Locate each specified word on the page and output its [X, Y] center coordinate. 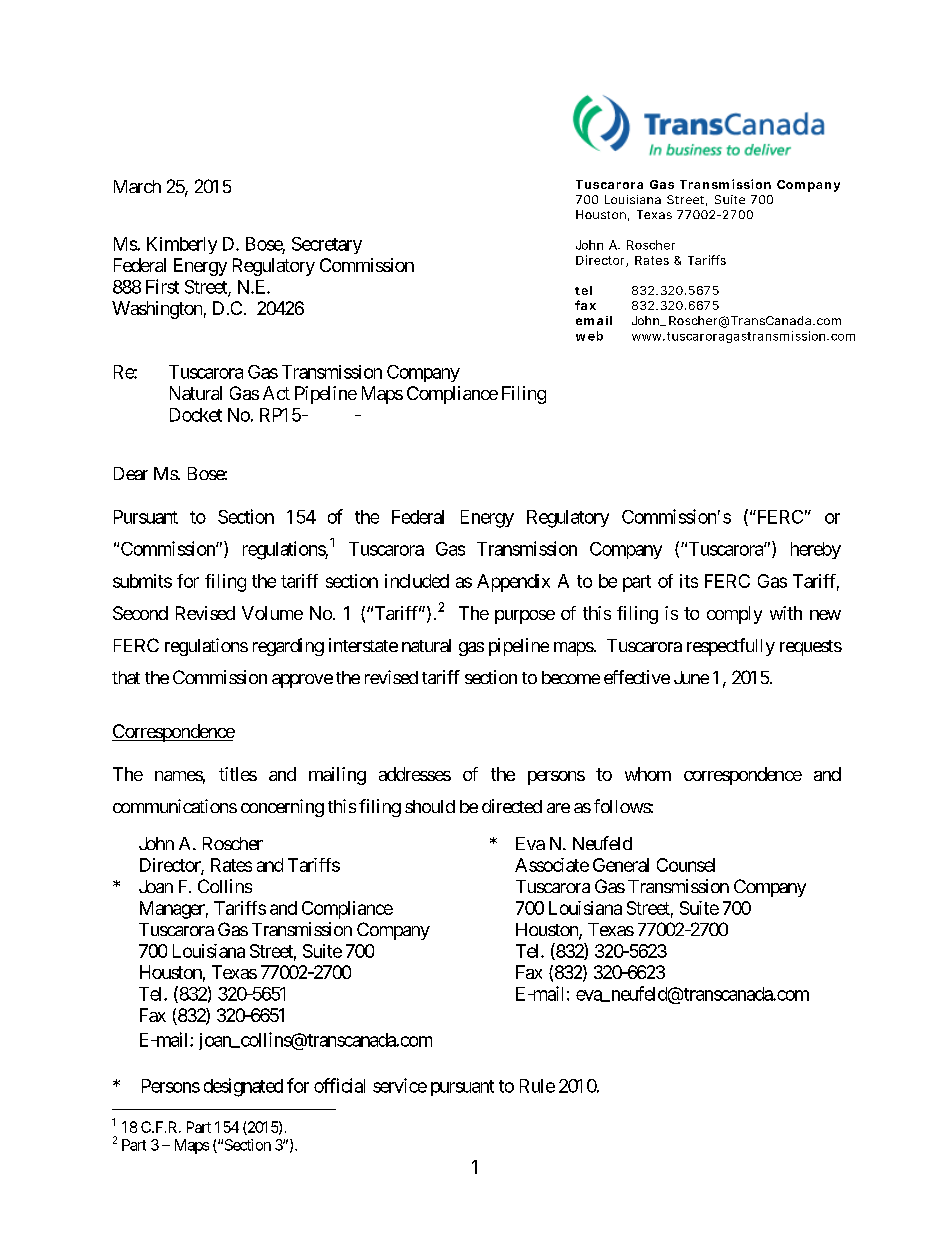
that [126, 677]
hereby [816, 550]
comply [734, 615]
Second [140, 613]
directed [512, 806]
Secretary [327, 245]
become [571, 677]
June [691, 677]
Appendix [513, 583]
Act [276, 393]
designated [243, 1087]
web [589, 336]
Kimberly [182, 245]
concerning [282, 808]
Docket [196, 415]
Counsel [686, 865]
